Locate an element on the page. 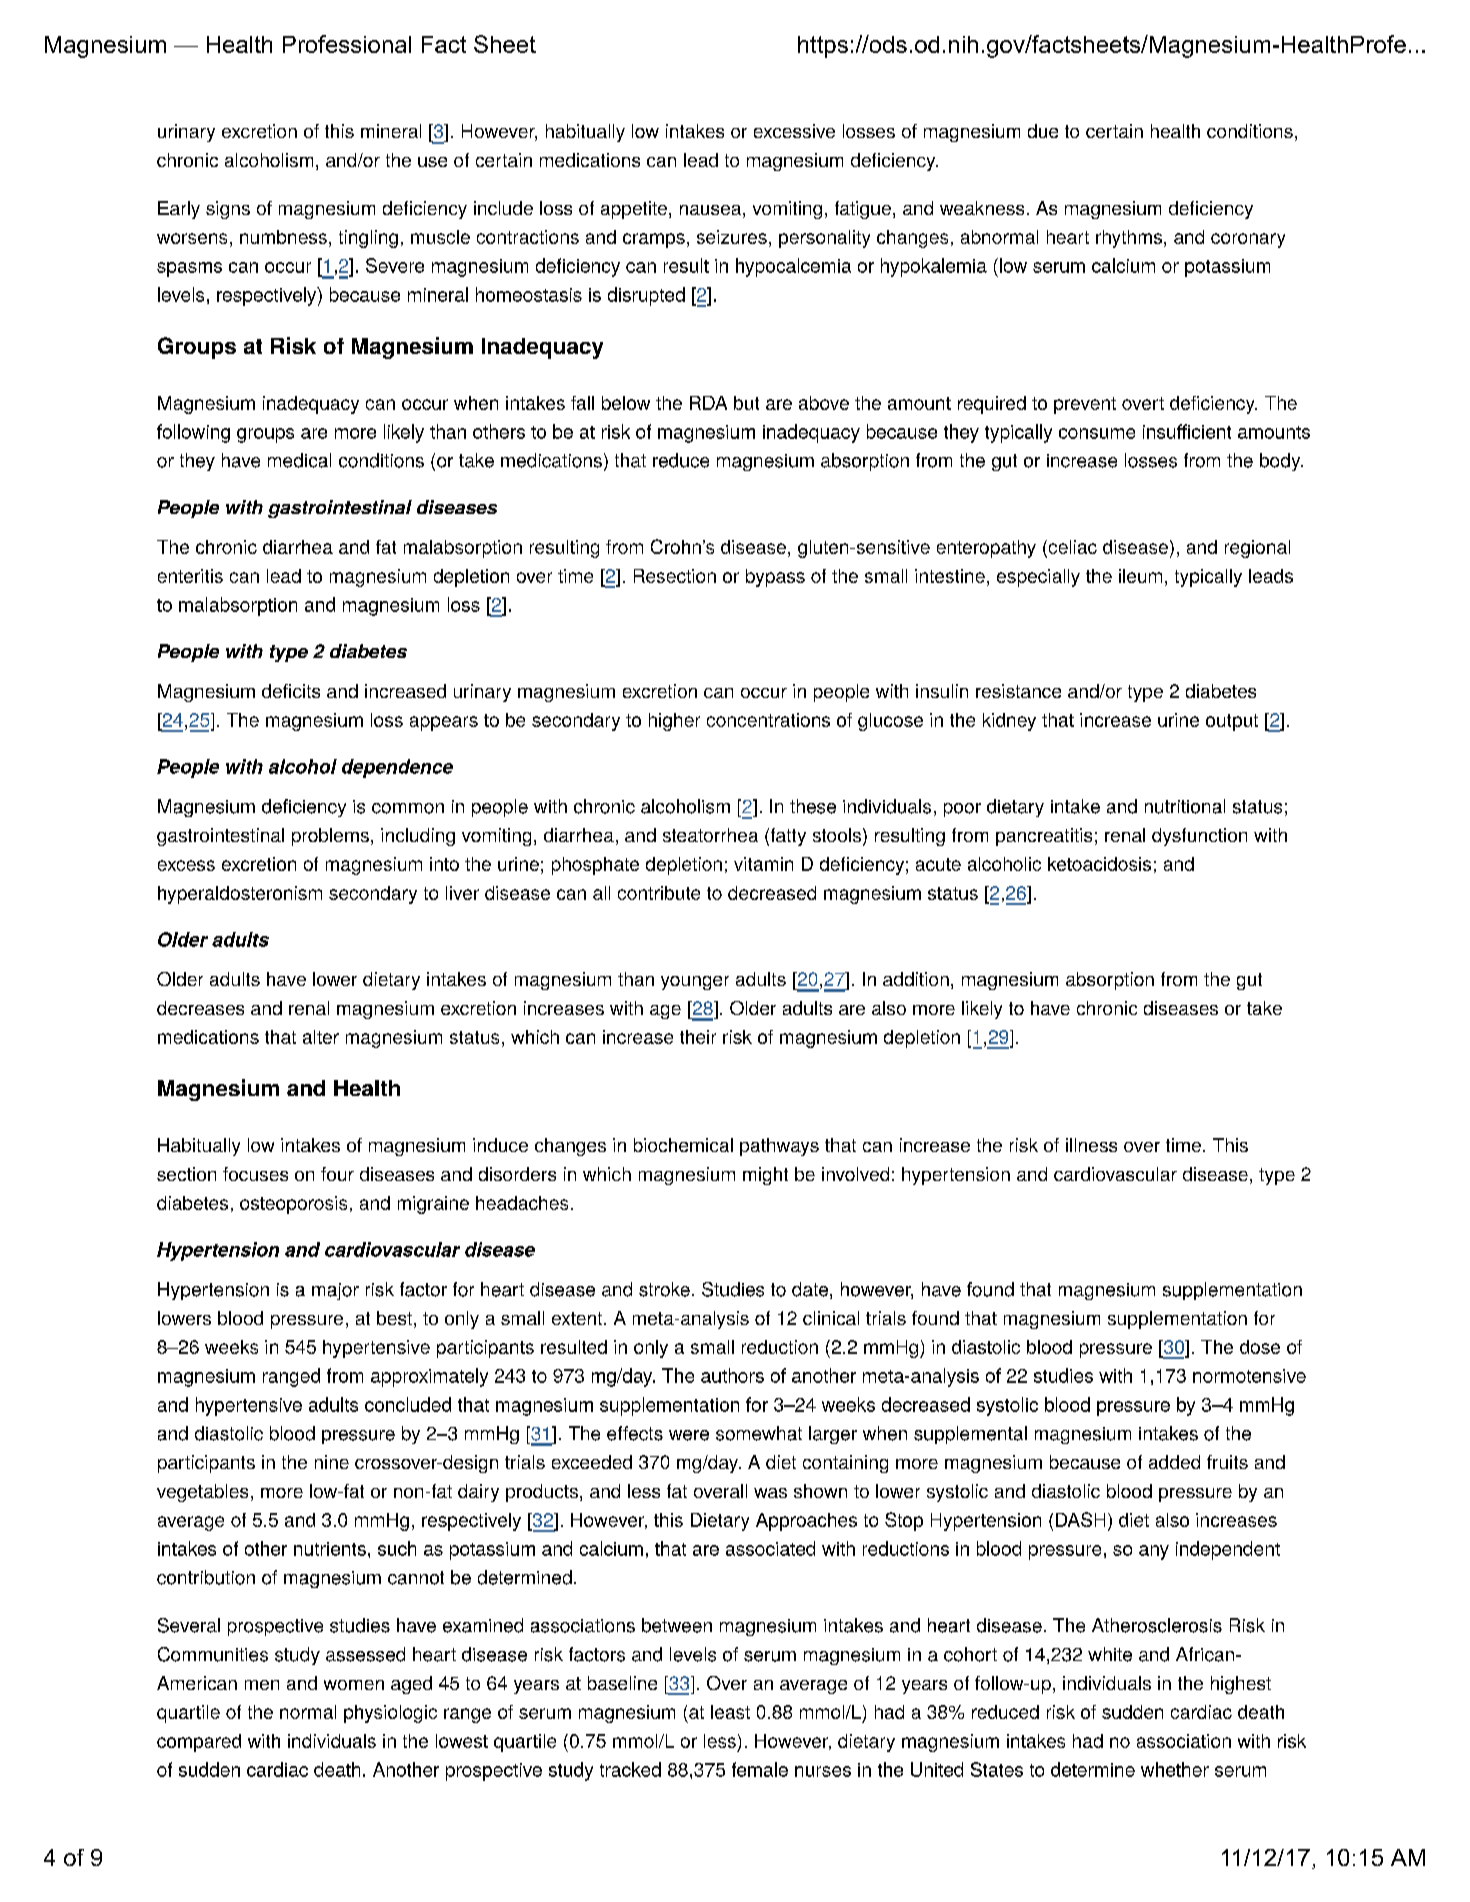 The width and height of the image is (1470, 1902). Professional is located at coordinates (347, 44).
